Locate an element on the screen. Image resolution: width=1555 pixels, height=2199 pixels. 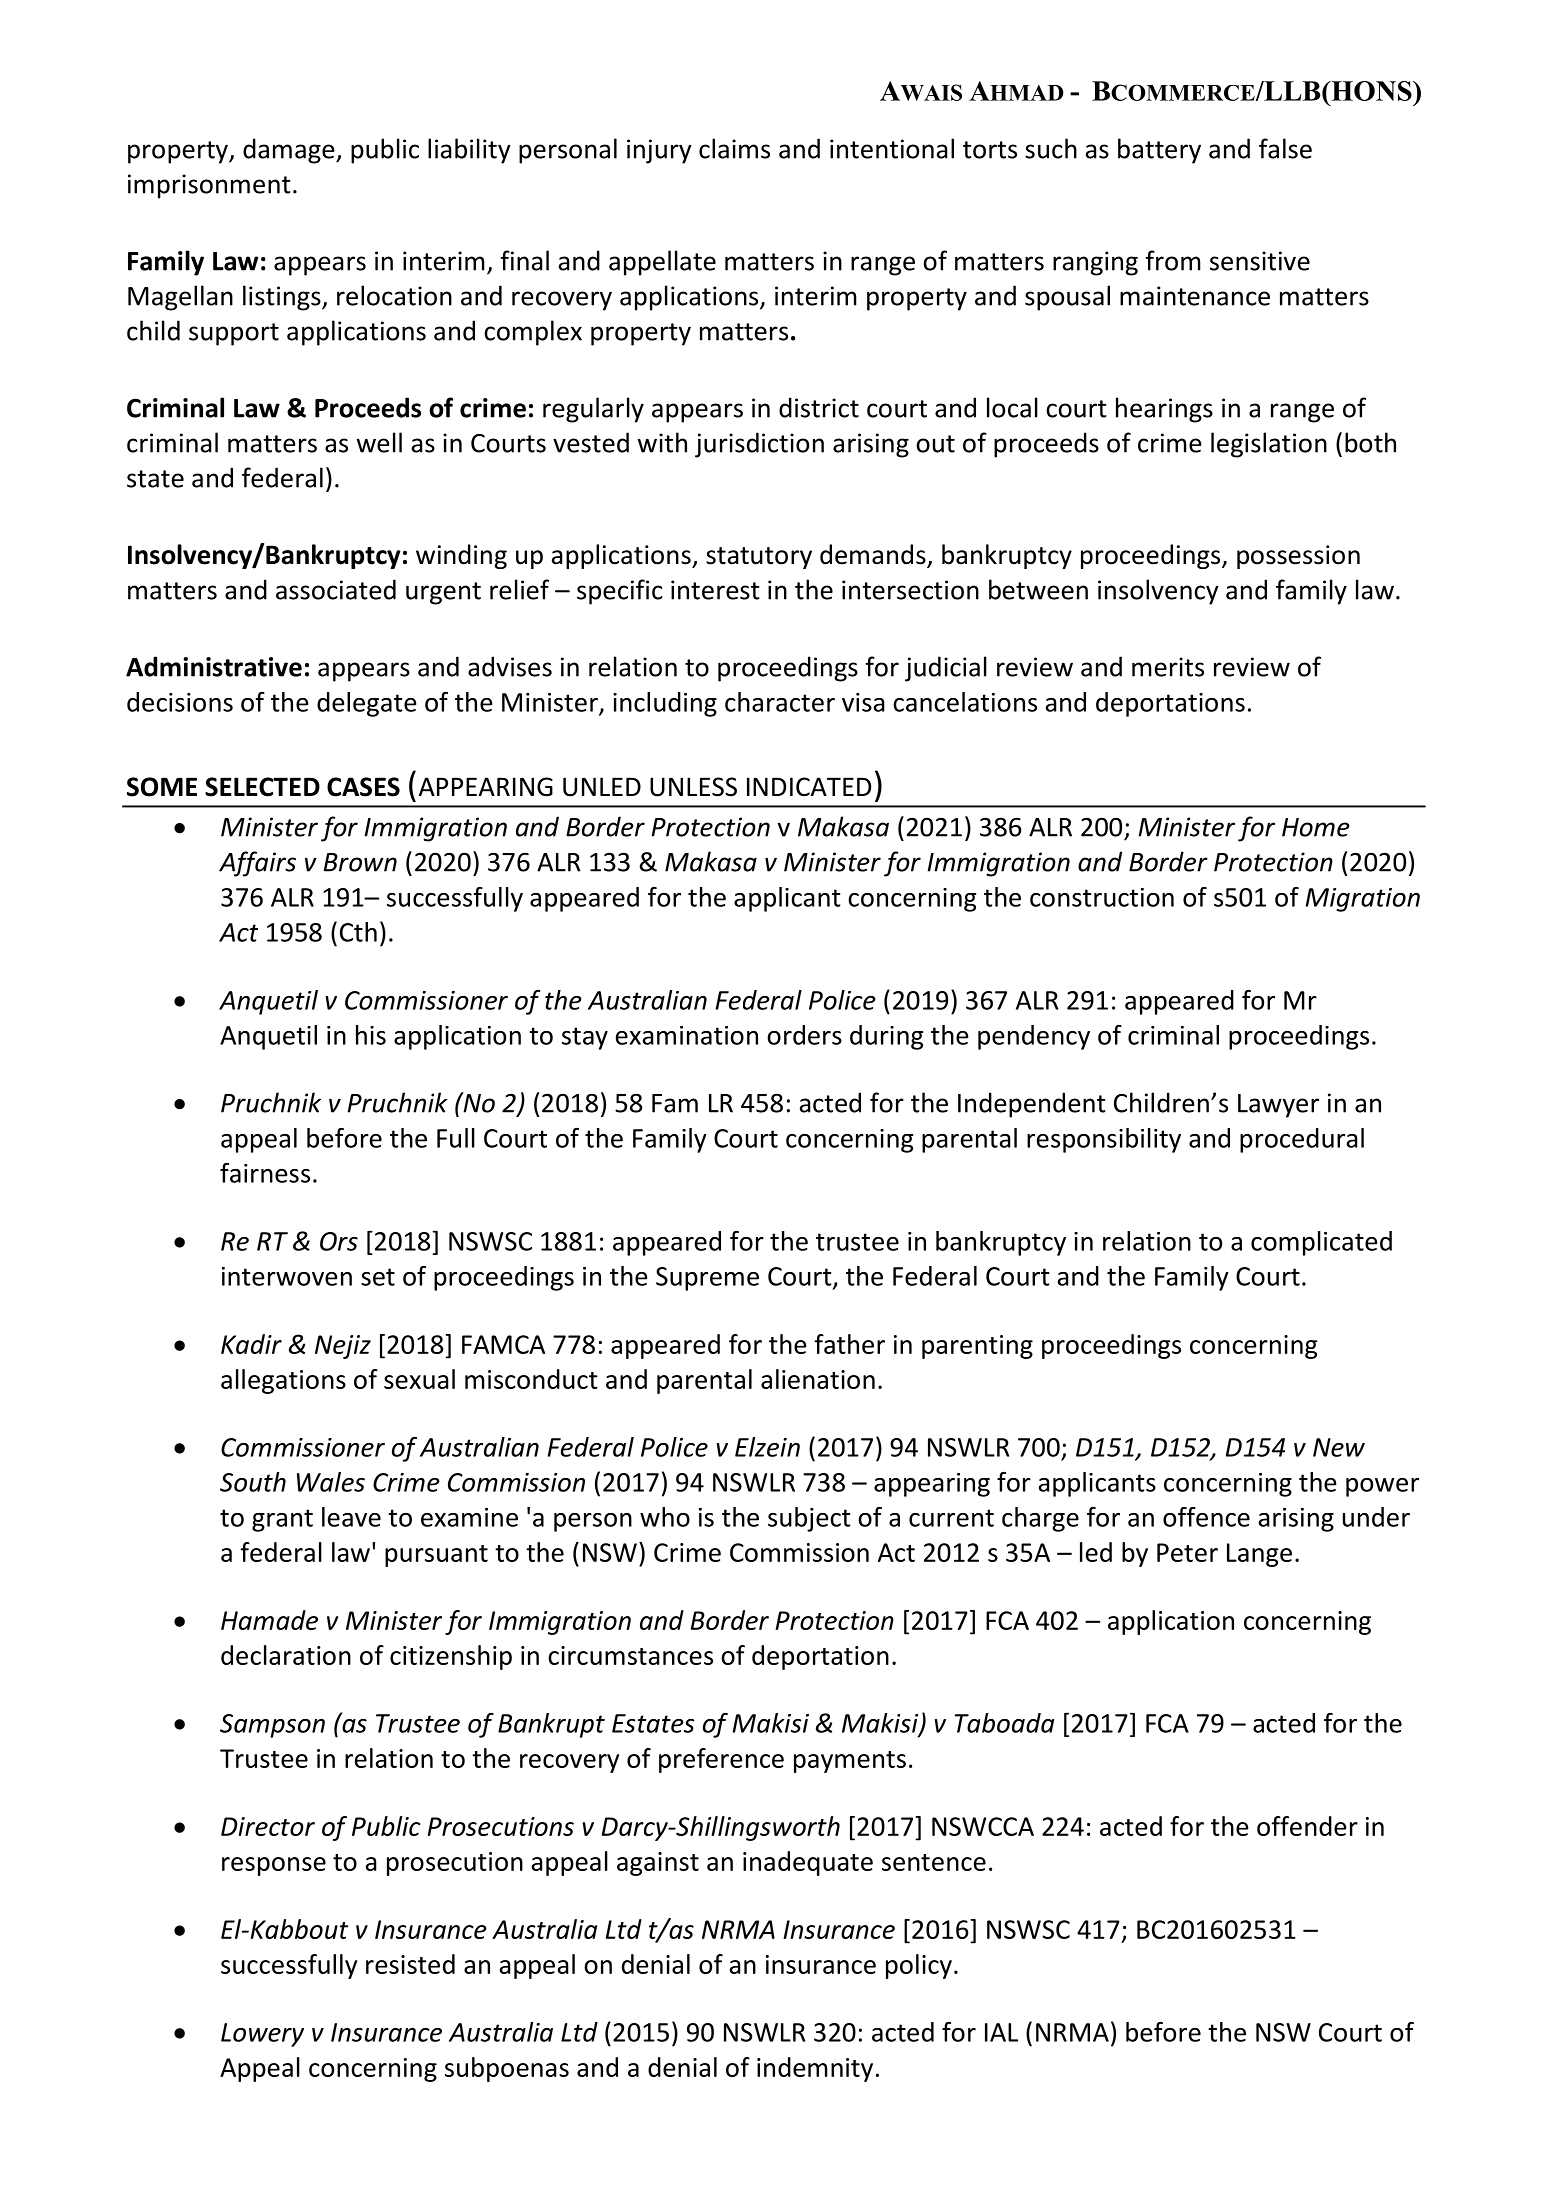
subject is located at coordinates (809, 1519).
